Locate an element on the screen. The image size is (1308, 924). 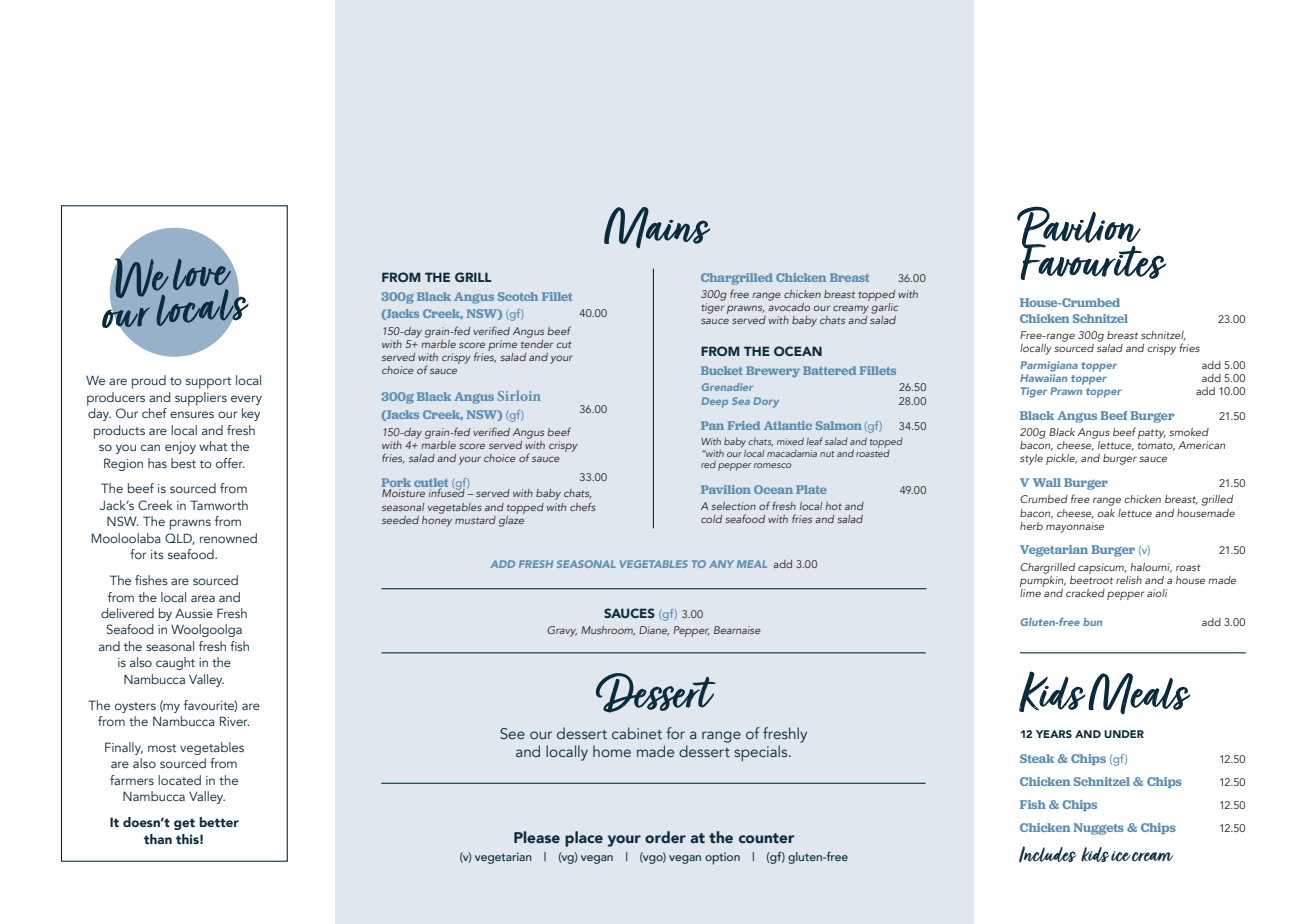
herb is located at coordinates (1031, 526).
